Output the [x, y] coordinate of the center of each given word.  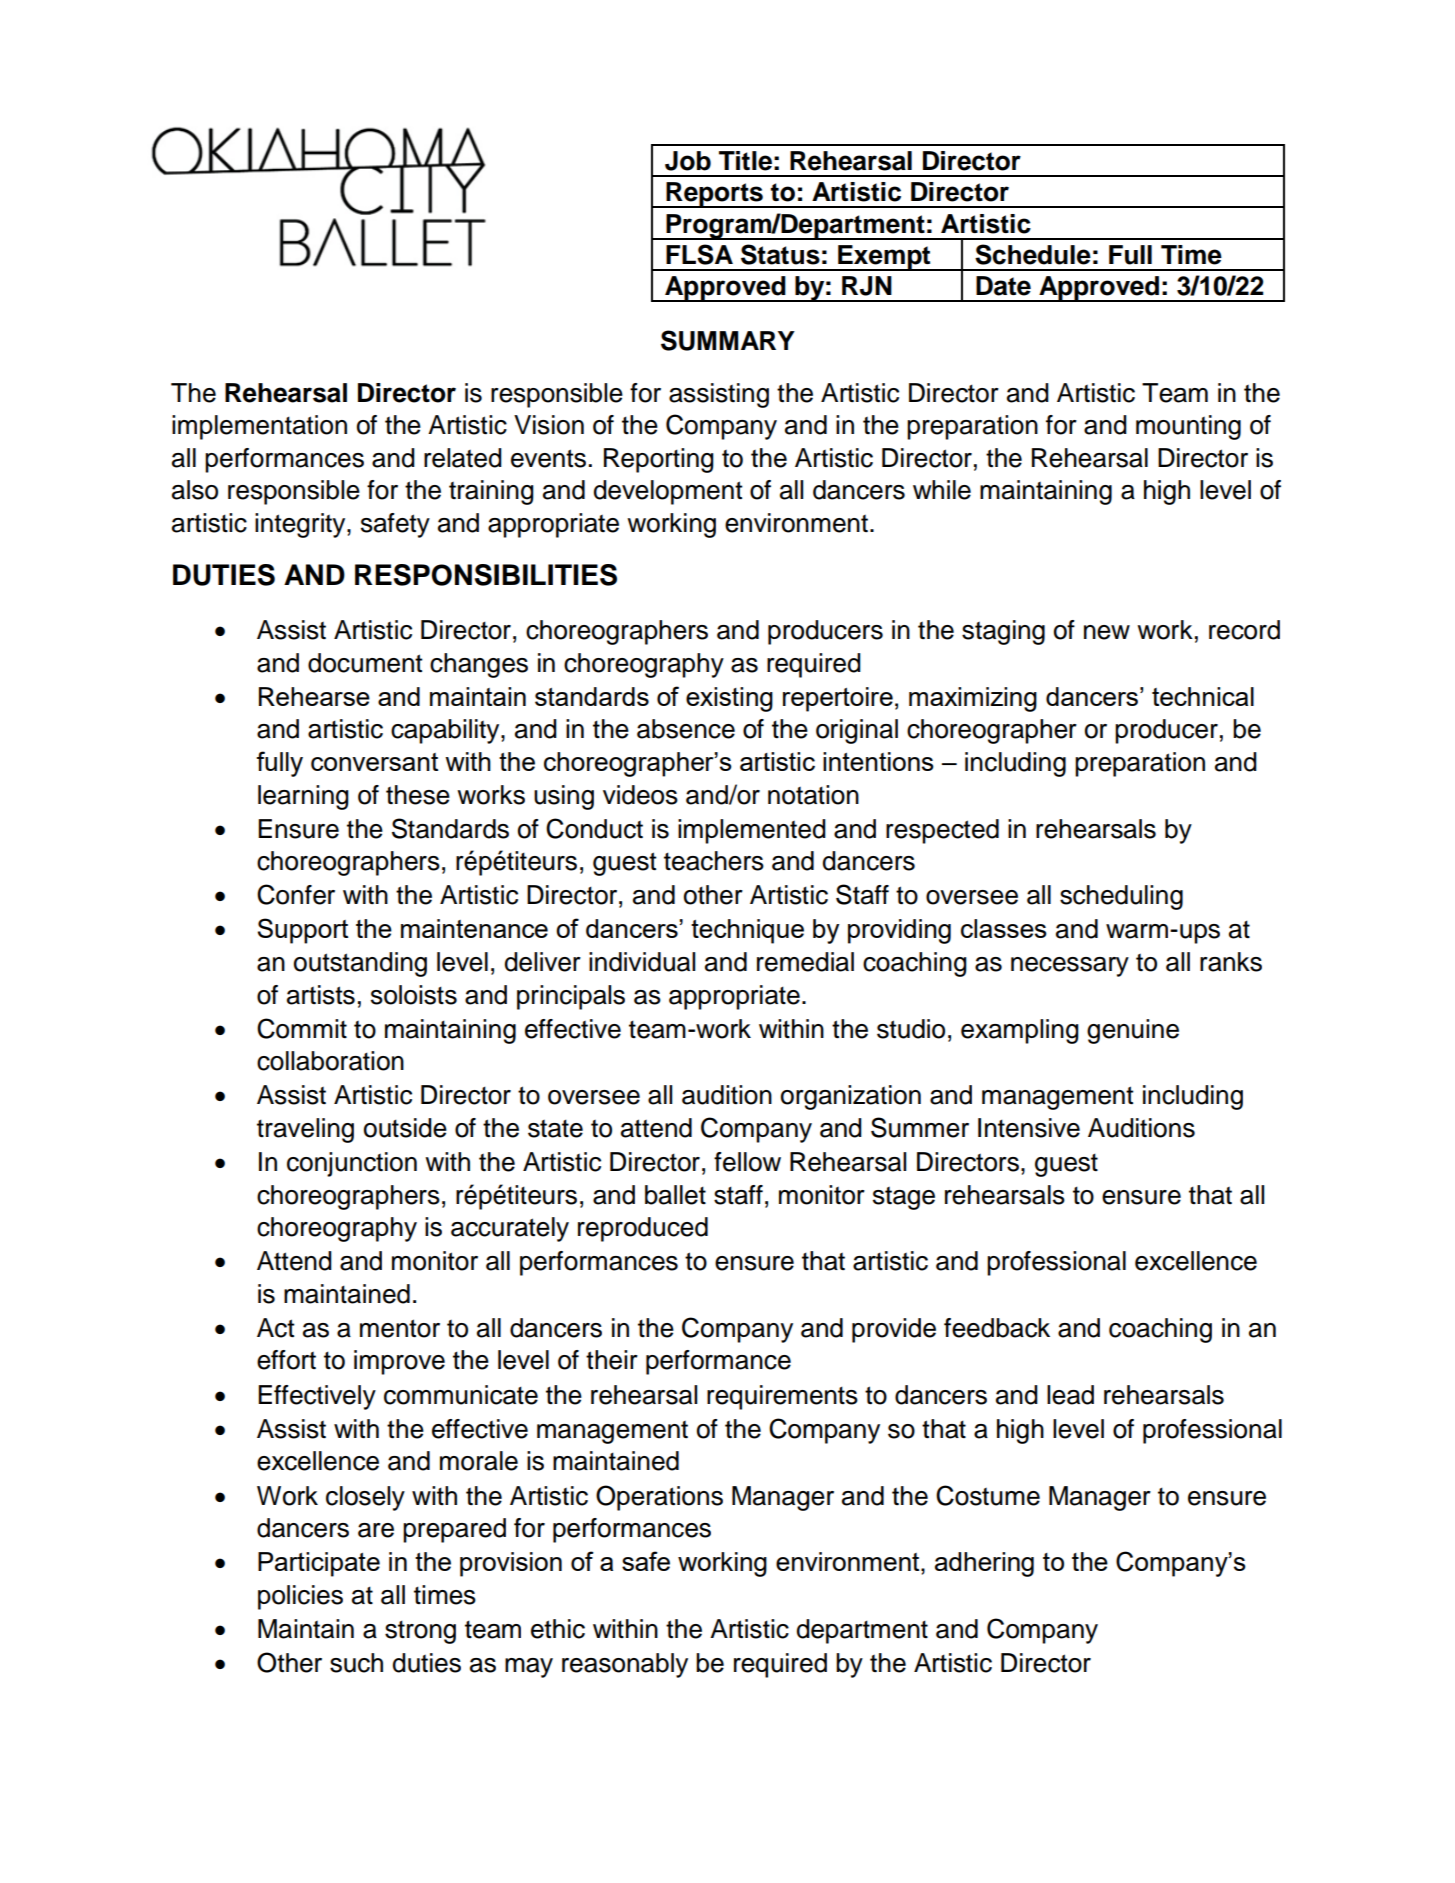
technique [747, 931]
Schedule [1033, 254]
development [668, 492]
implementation [259, 427]
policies [300, 1597]
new [1107, 632]
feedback [997, 1328]
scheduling [1121, 897]
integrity [301, 525]
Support [303, 931]
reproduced [643, 1229]
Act [276, 1328]
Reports [714, 195]
